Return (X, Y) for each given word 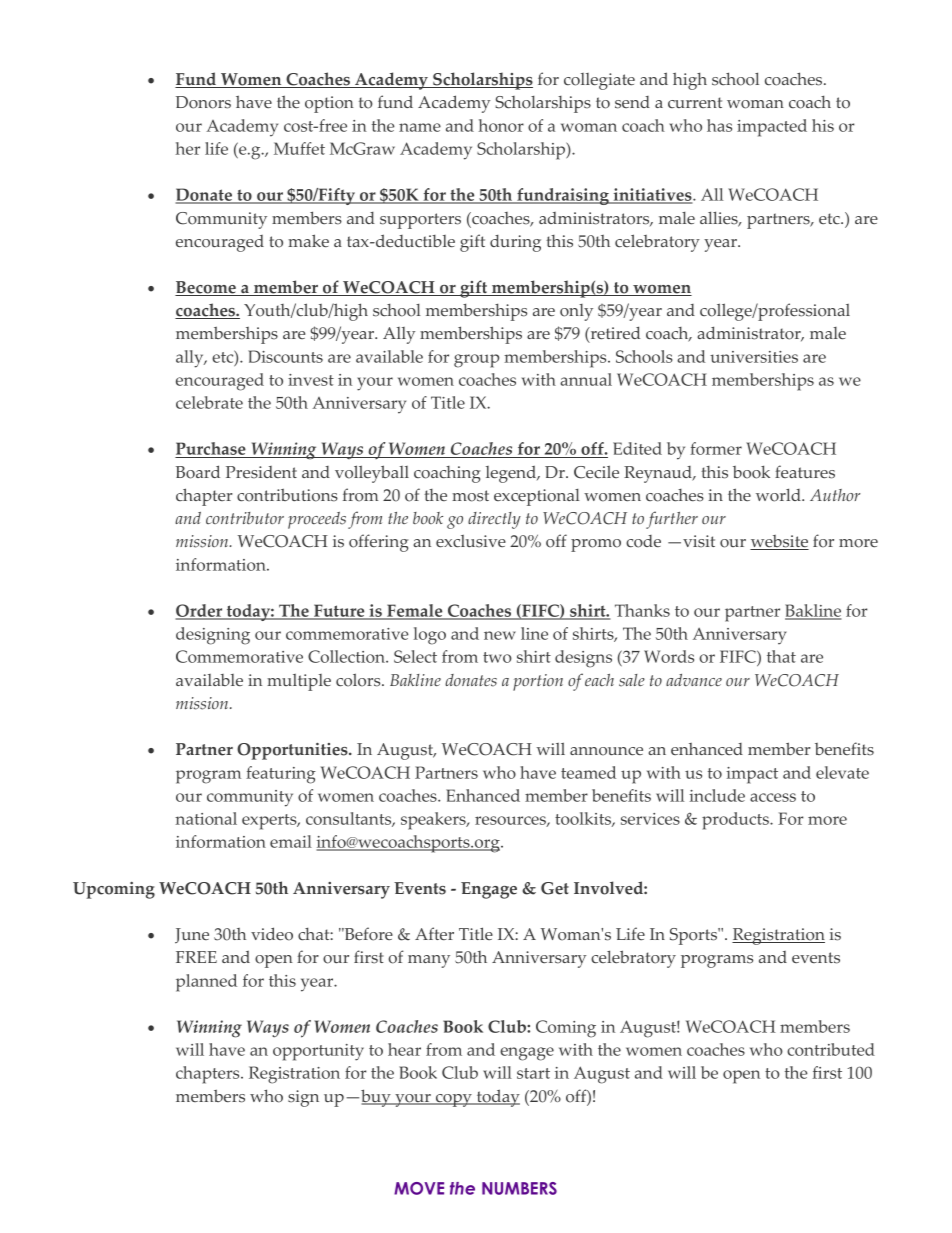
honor (501, 125)
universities (754, 357)
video (272, 934)
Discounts (285, 356)
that (781, 656)
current (695, 102)
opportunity (318, 1052)
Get (555, 888)
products (736, 821)
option (329, 104)
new (500, 635)
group (476, 361)
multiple (299, 682)
